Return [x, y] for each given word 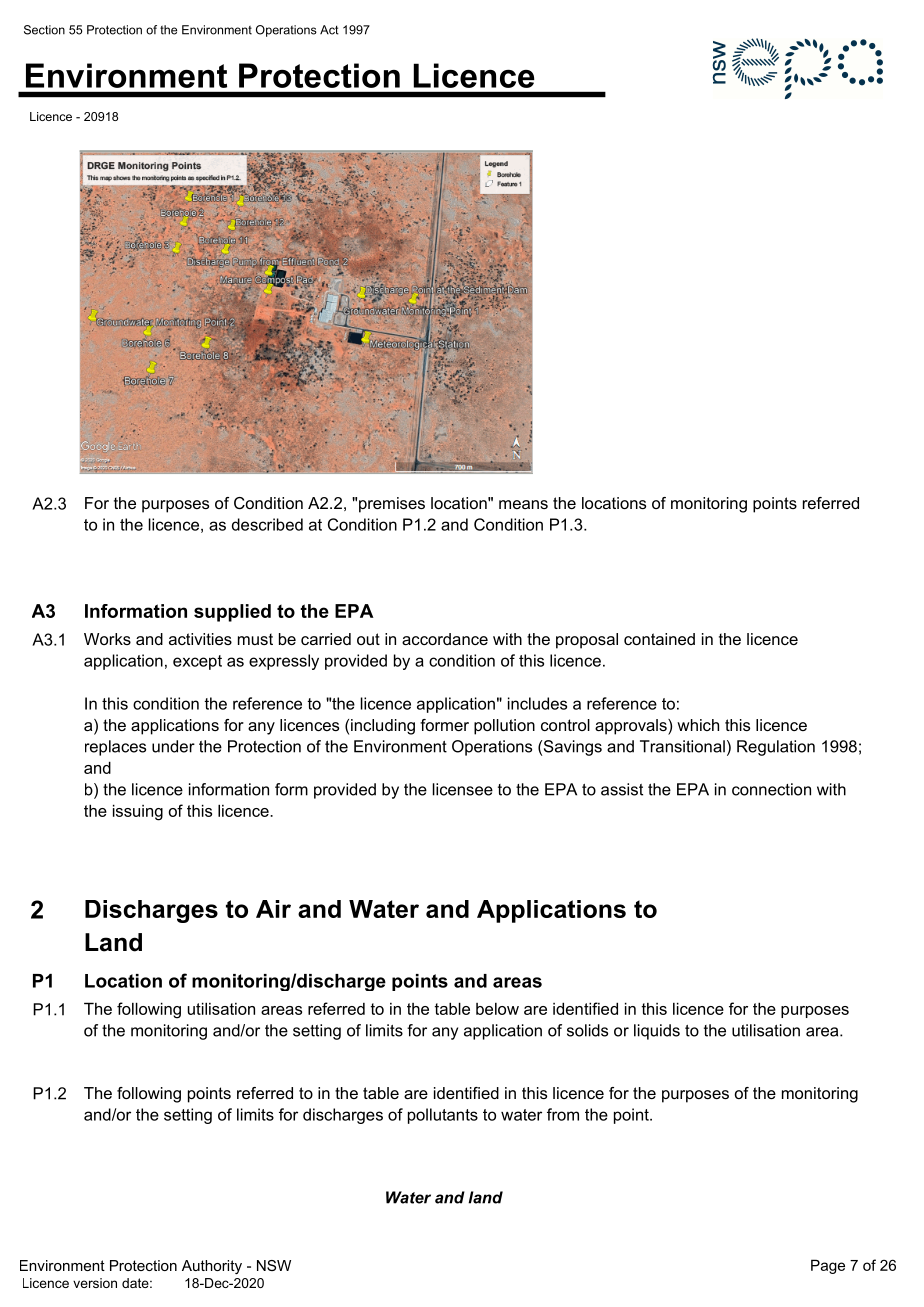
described [267, 524]
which [698, 725]
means [523, 504]
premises [392, 505]
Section [44, 30]
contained [659, 639]
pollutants [443, 1116]
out [368, 639]
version [95, 1283]
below [497, 1009]
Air [273, 909]
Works [107, 639]
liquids [657, 1032]
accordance [445, 639]
